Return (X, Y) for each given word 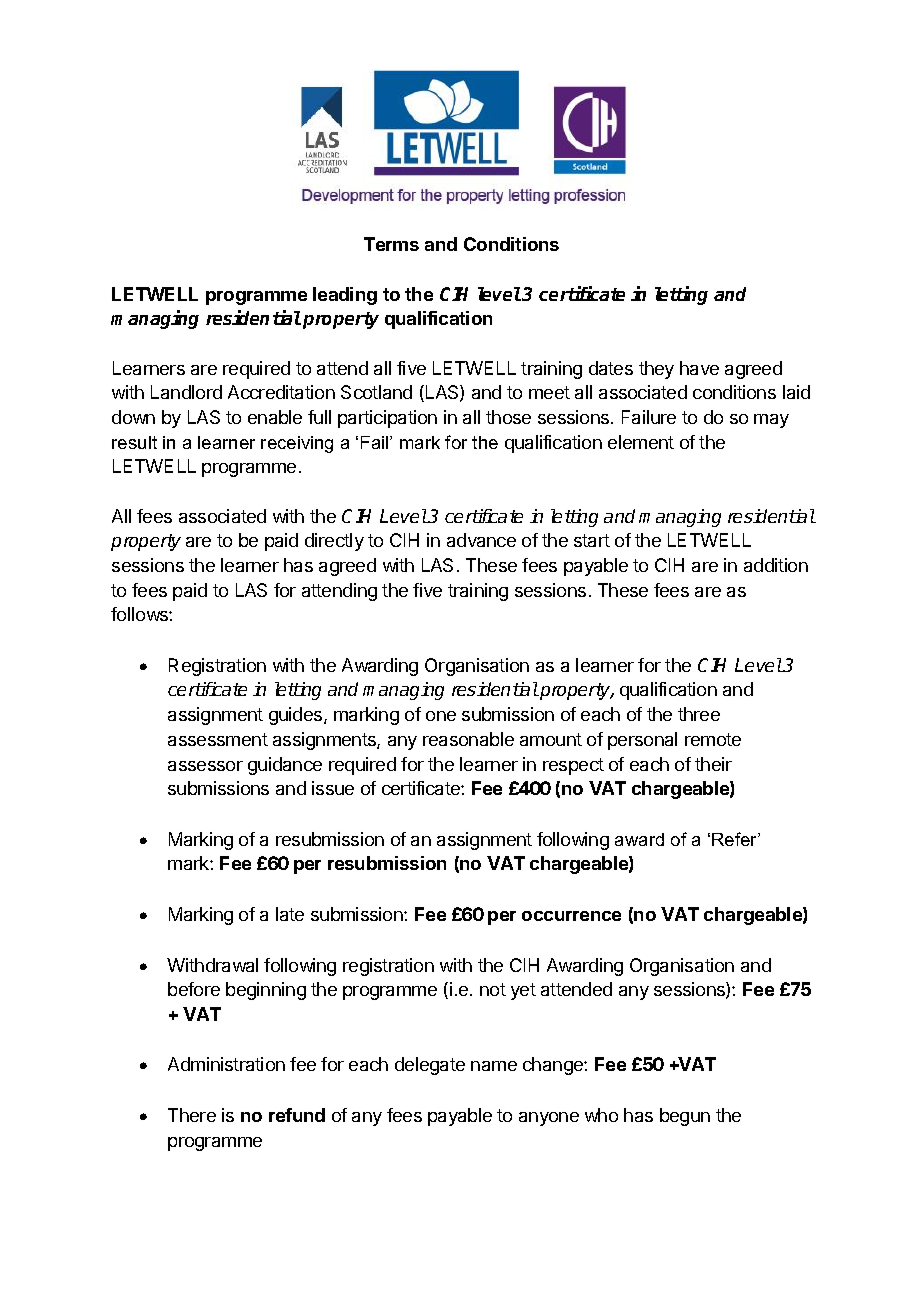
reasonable (468, 739)
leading (345, 296)
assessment (218, 739)
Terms (391, 244)
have (699, 368)
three (699, 714)
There (192, 1115)
